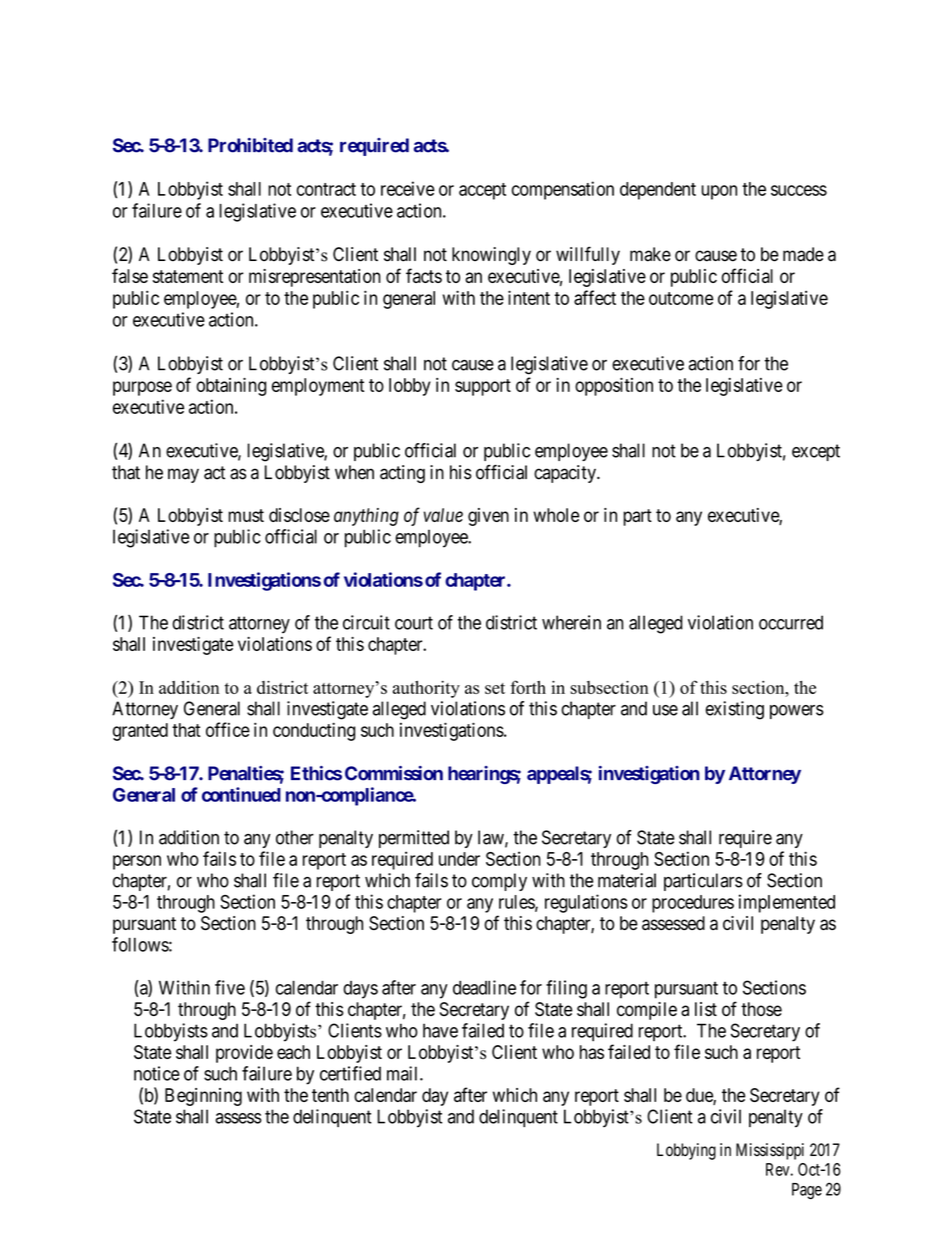 Image resolution: width=952 pixels, height=1233 pixels. Describe the element at coordinates (719, 192) in the screenshot. I see `upon` at that location.
